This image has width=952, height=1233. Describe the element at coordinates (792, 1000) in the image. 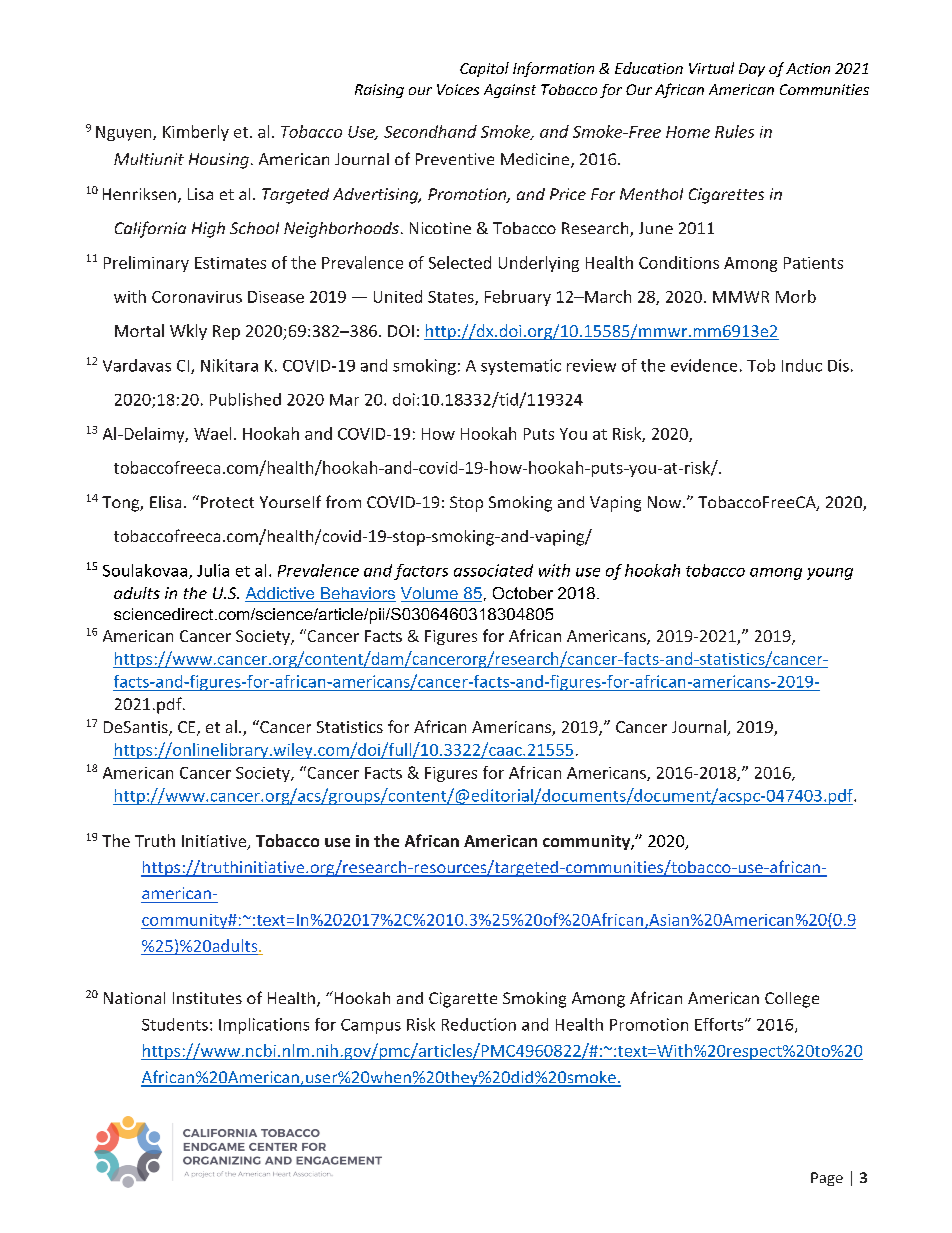

I see `College` at that location.
